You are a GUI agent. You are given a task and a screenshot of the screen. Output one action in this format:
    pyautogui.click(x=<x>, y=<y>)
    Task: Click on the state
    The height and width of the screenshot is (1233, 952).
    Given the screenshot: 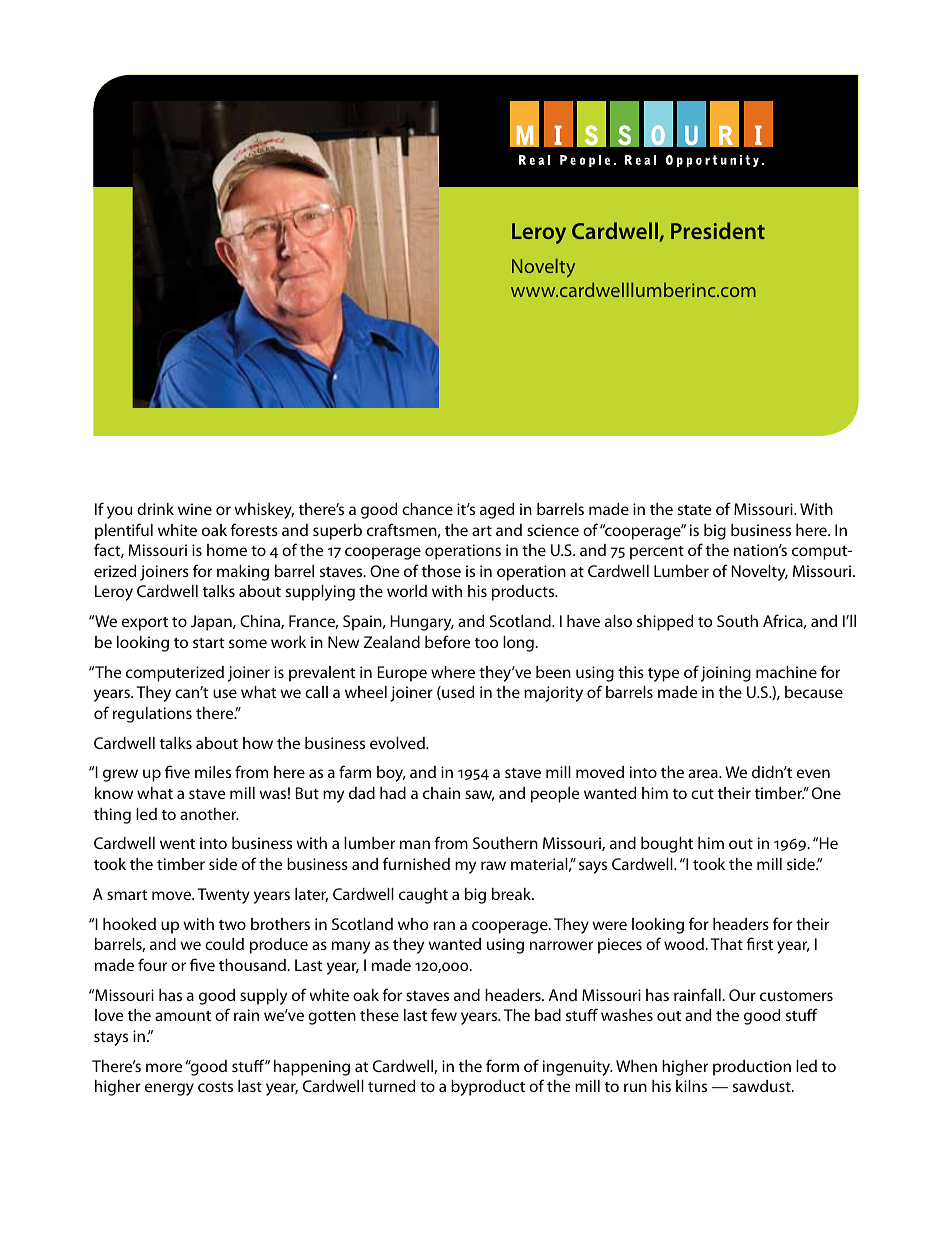 What is the action you would take?
    pyautogui.click(x=694, y=510)
